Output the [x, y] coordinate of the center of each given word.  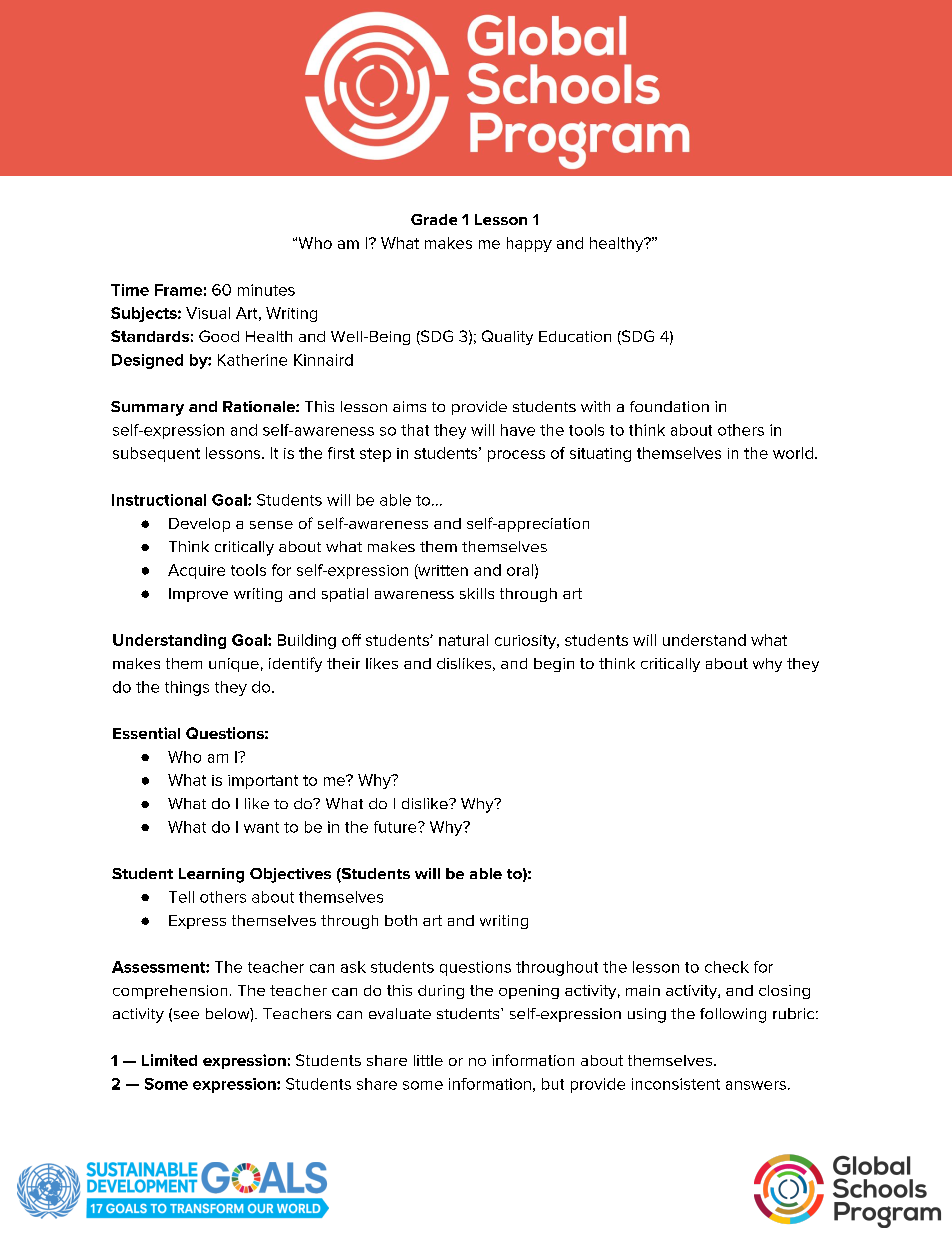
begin [554, 665]
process [516, 456]
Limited [169, 1060]
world [794, 453]
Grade [434, 219]
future [396, 827]
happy [529, 244]
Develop [199, 525]
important [263, 782]
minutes [266, 290]
